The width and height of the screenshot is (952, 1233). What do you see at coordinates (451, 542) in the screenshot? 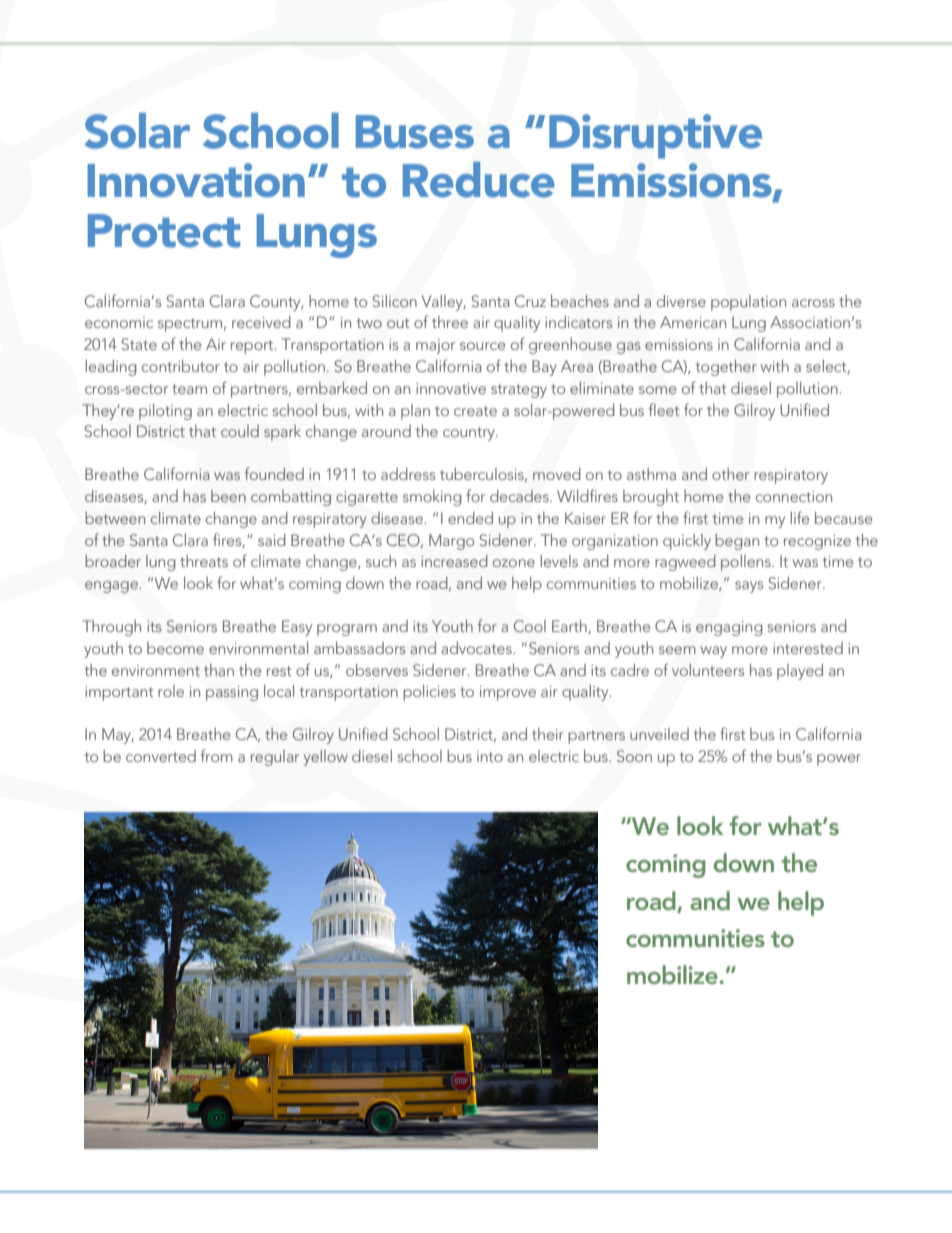
I see `Margo` at bounding box center [451, 542].
